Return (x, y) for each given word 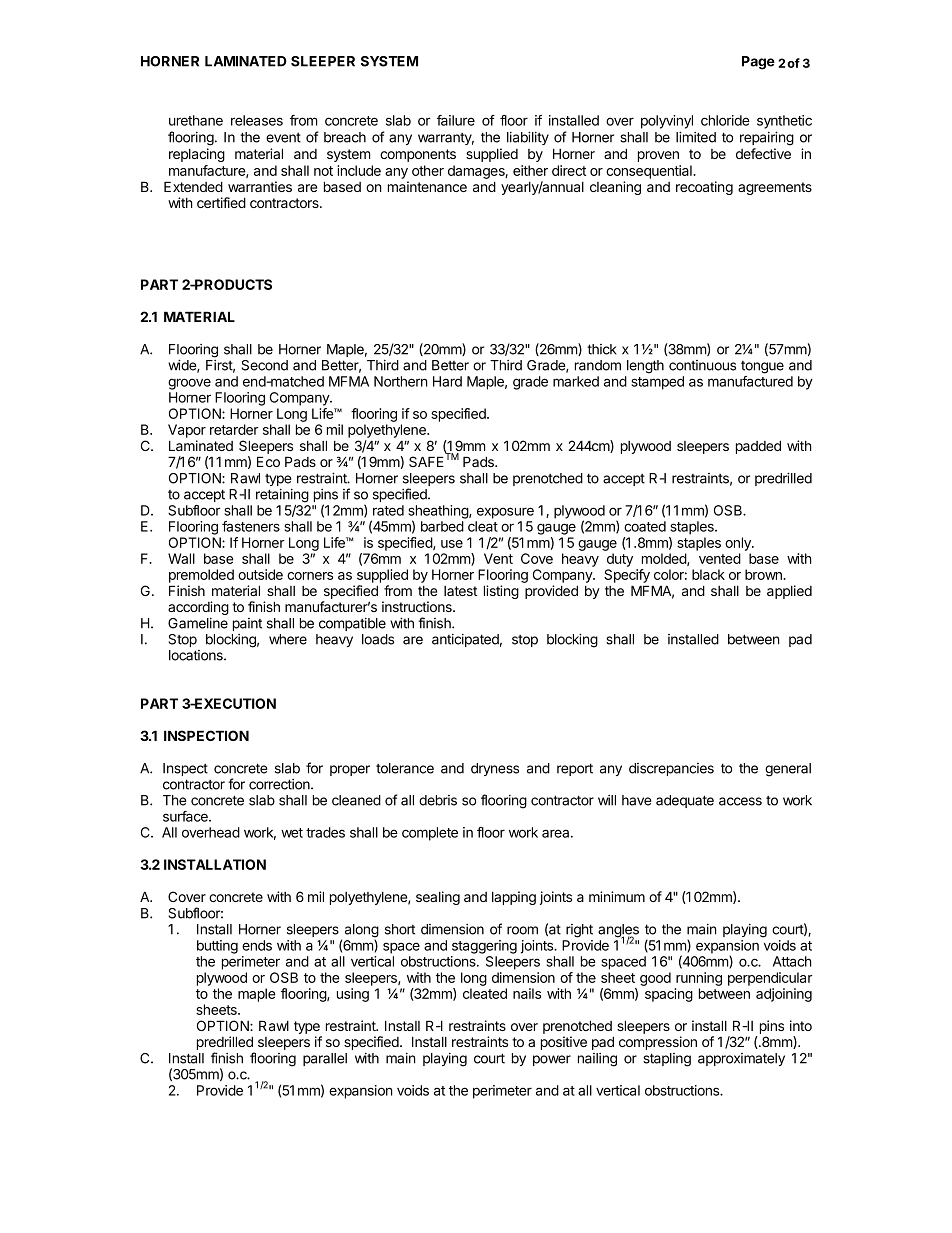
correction (280, 784)
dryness (495, 769)
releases (257, 120)
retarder (234, 429)
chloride (725, 120)
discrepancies (671, 769)
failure (456, 120)
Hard (447, 381)
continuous (702, 365)
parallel (325, 1059)
